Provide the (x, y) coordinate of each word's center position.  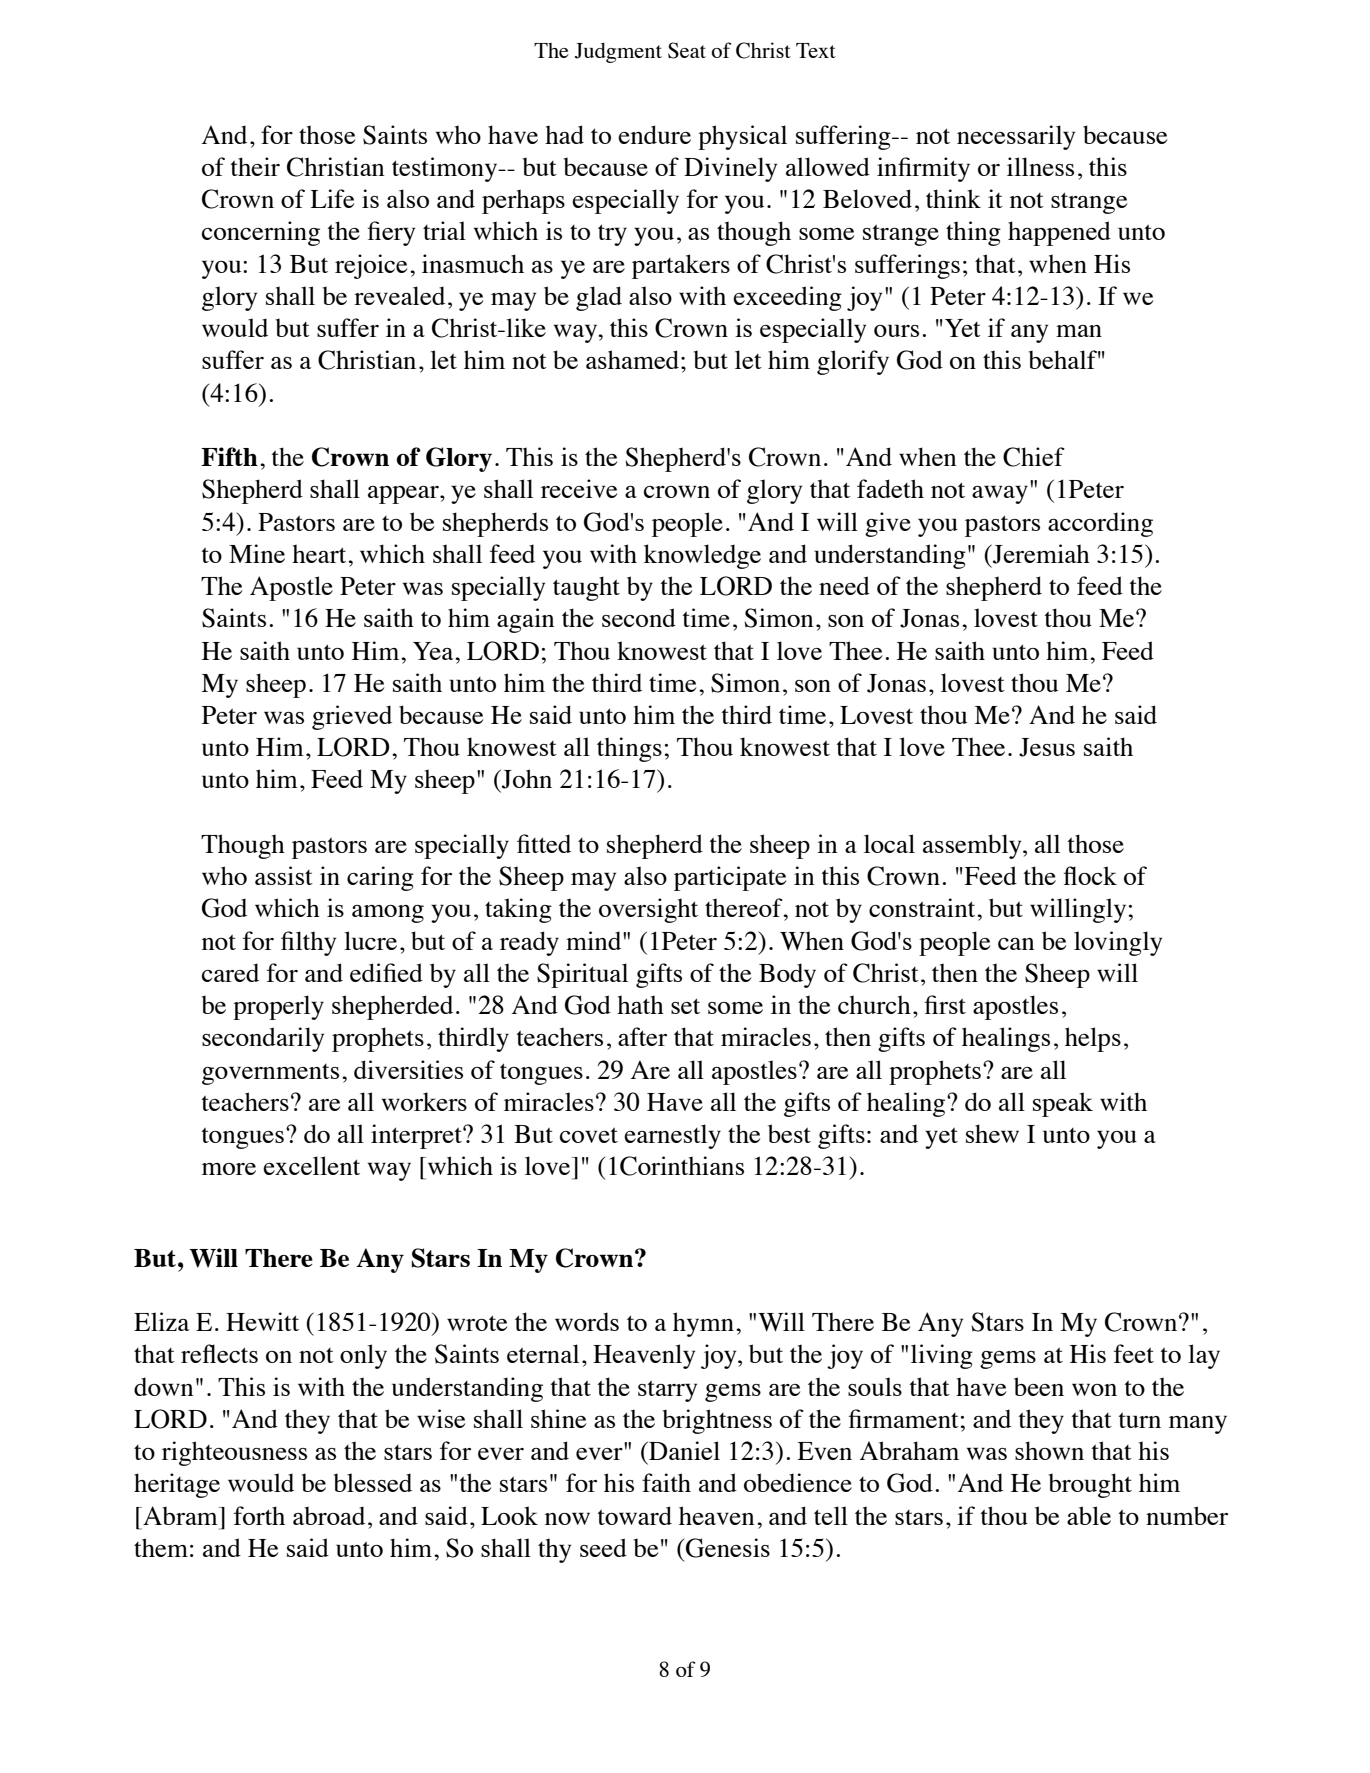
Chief (1034, 457)
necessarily (1016, 137)
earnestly (672, 1136)
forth (259, 1515)
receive (579, 488)
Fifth (229, 456)
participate (730, 878)
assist (284, 875)
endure (654, 134)
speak (1063, 1104)
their (255, 166)
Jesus (1047, 747)
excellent (311, 1165)
